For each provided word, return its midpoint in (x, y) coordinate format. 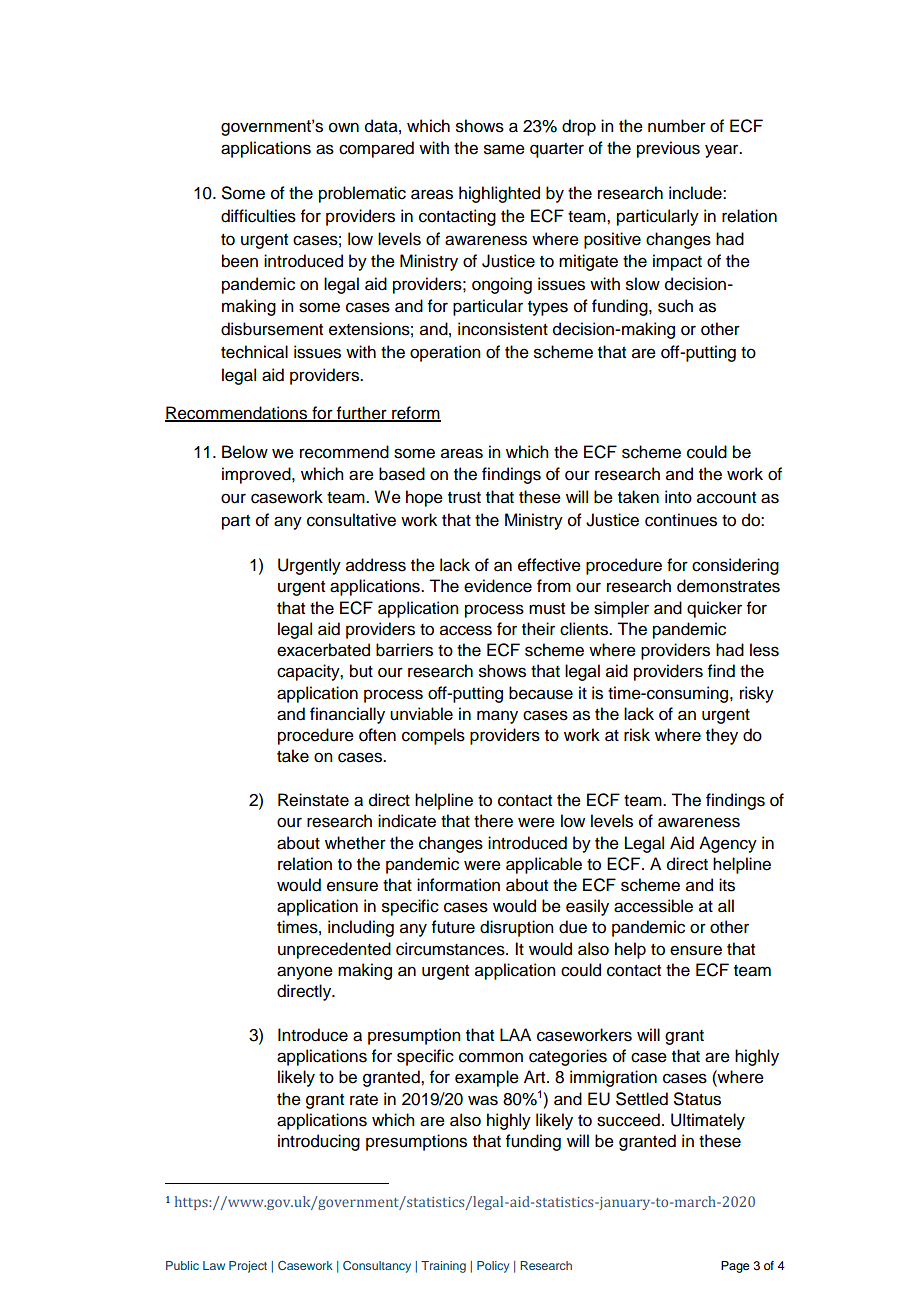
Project (248, 1267)
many (497, 717)
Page (735, 1267)
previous (668, 149)
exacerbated (323, 650)
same (504, 149)
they (722, 736)
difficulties (258, 216)
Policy (493, 1267)
